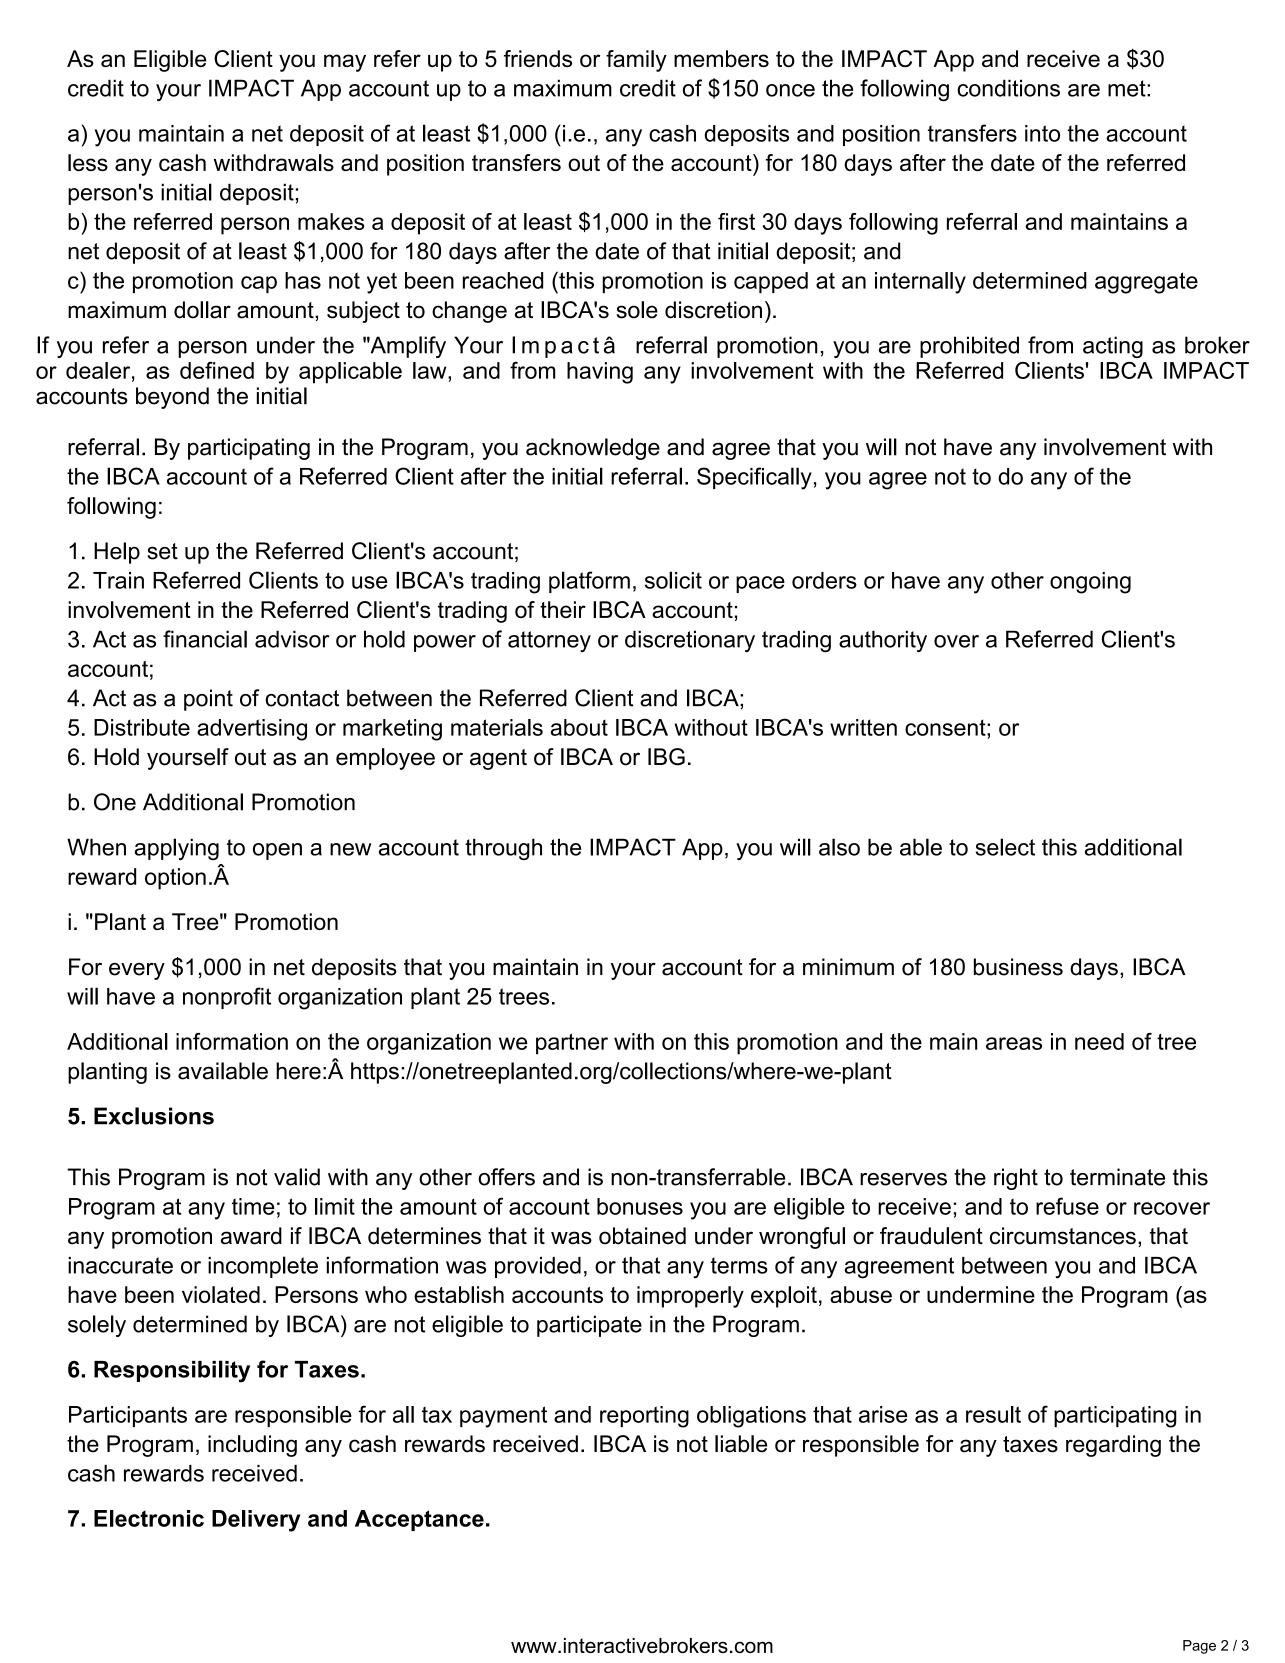  Describe the element at coordinates (636, 61) in the image. I see `family` at that location.
